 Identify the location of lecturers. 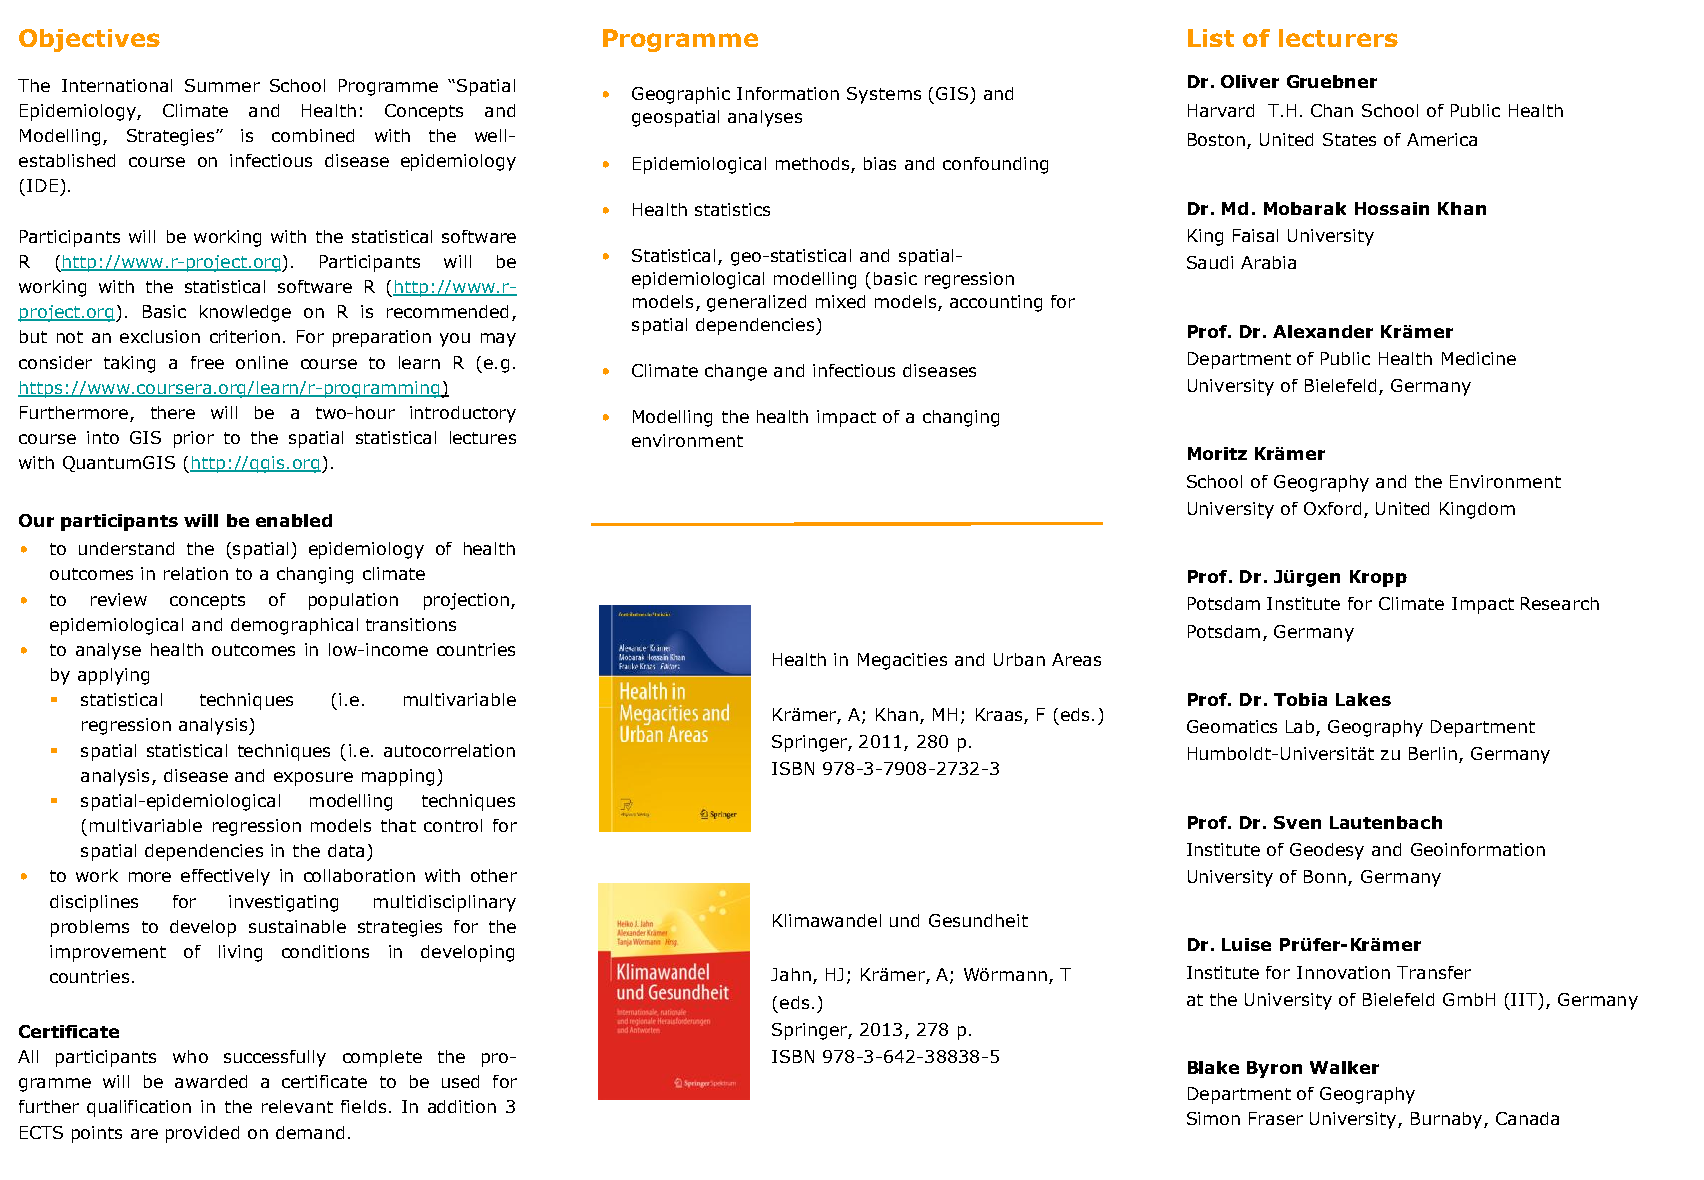
(1338, 38).
